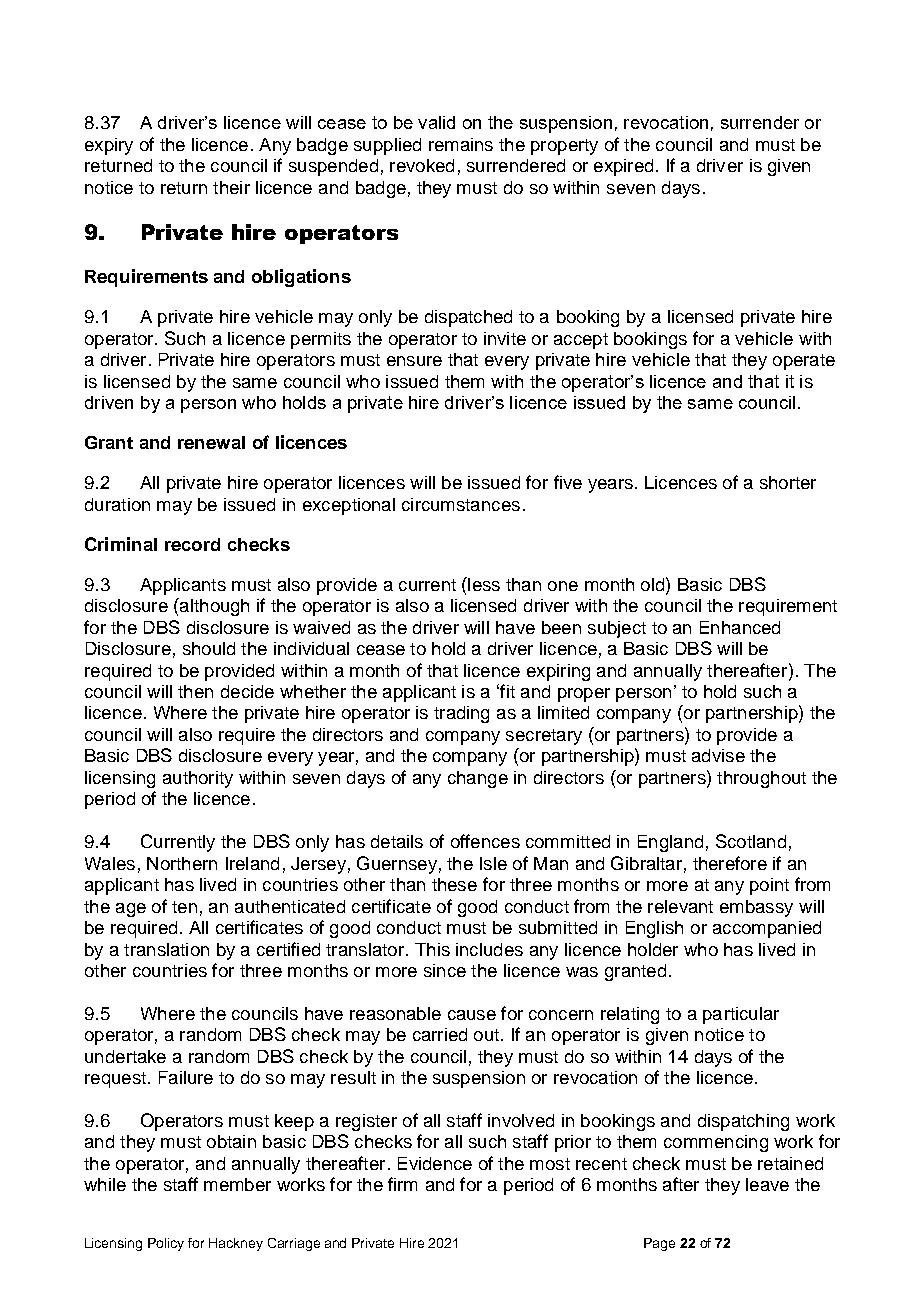  What do you see at coordinates (209, 648) in the screenshot?
I see `should` at bounding box center [209, 648].
